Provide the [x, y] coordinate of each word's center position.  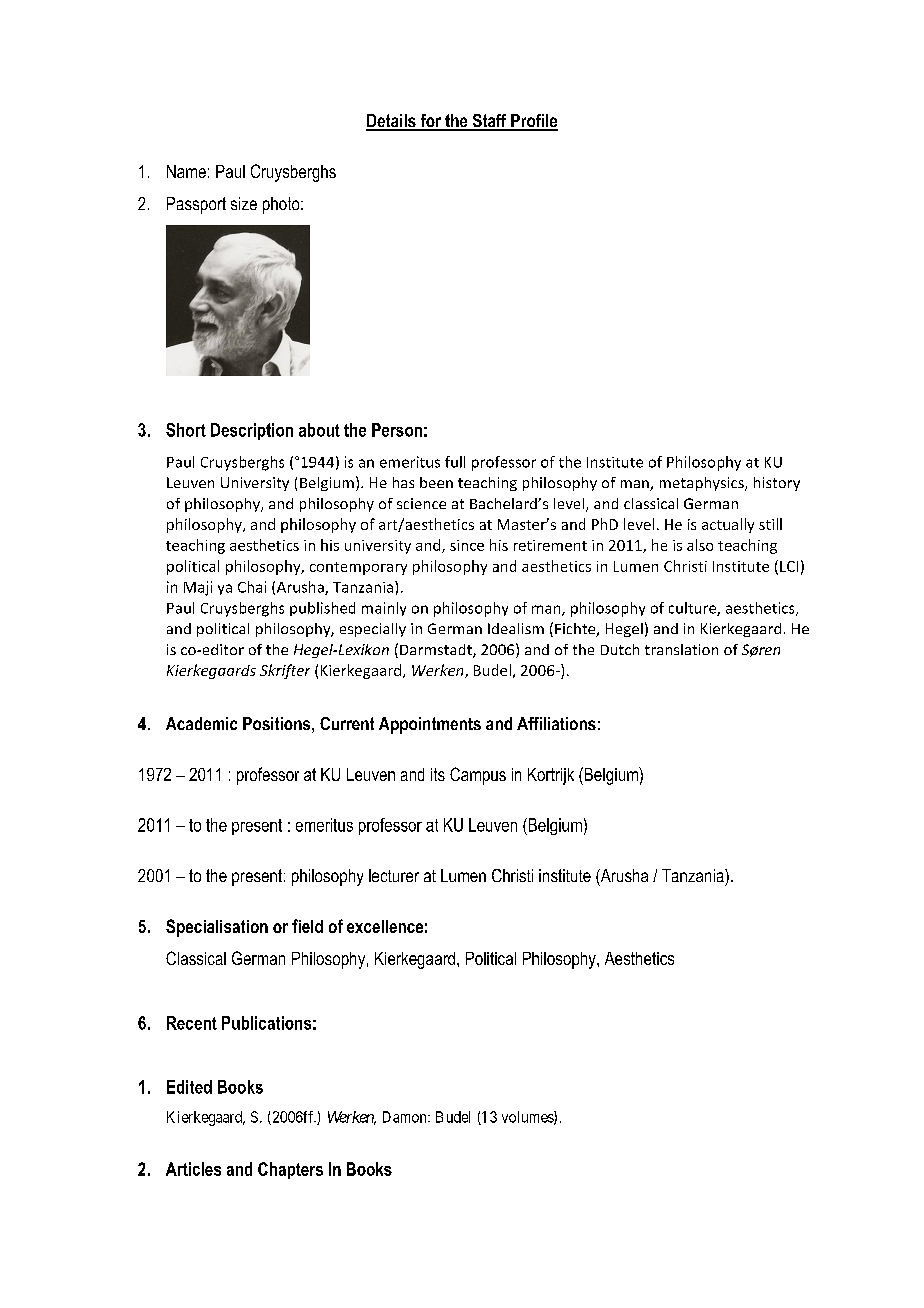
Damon [406, 1117]
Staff [489, 122]
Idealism [516, 628]
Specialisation [217, 928]
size [244, 203]
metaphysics [703, 484]
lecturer [394, 875]
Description [252, 431]
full [455, 462]
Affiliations [556, 723]
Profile [533, 122]
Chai [252, 587]
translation [681, 649]
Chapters [290, 1170]
